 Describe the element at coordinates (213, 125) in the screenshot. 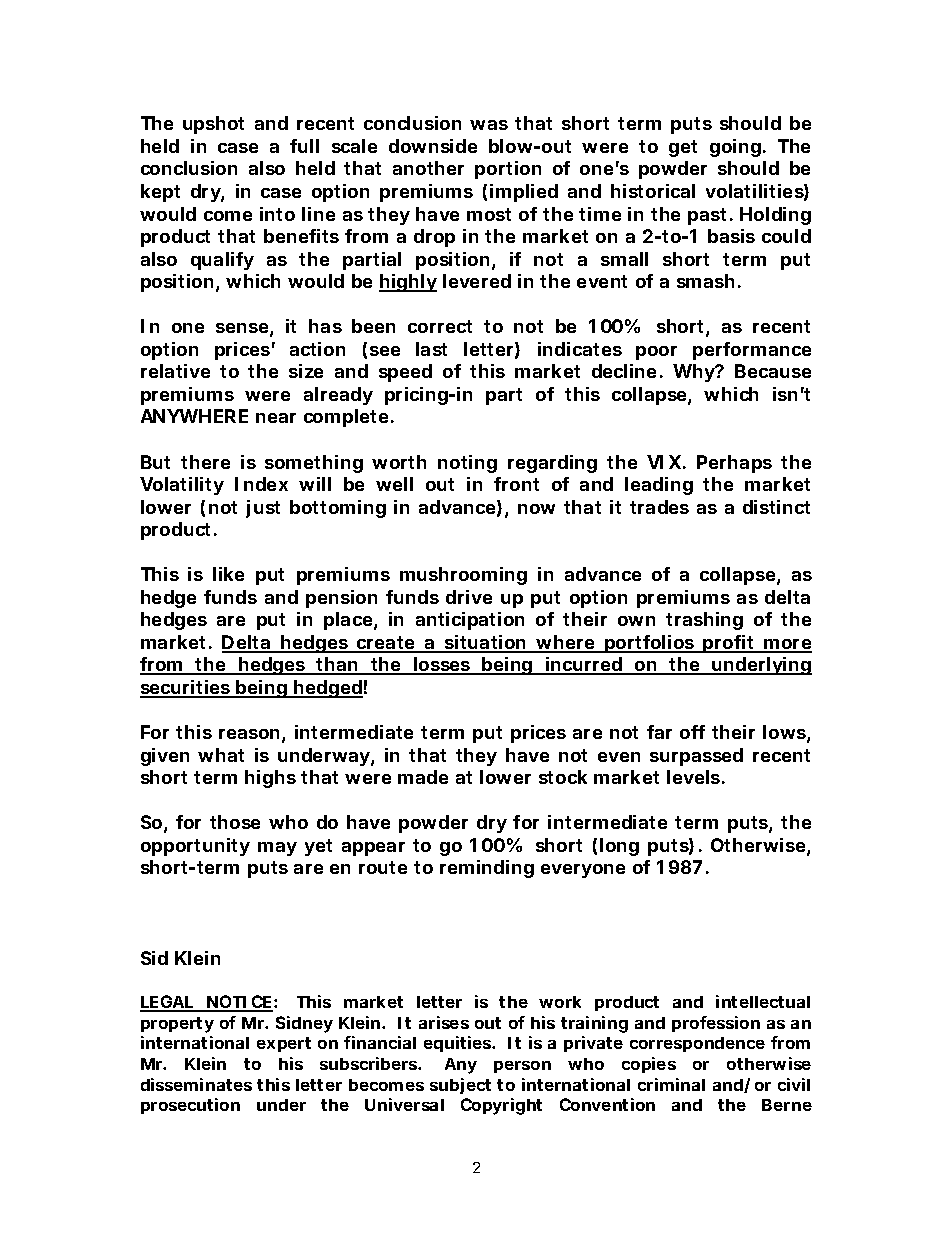

I see `upshot` at that location.
